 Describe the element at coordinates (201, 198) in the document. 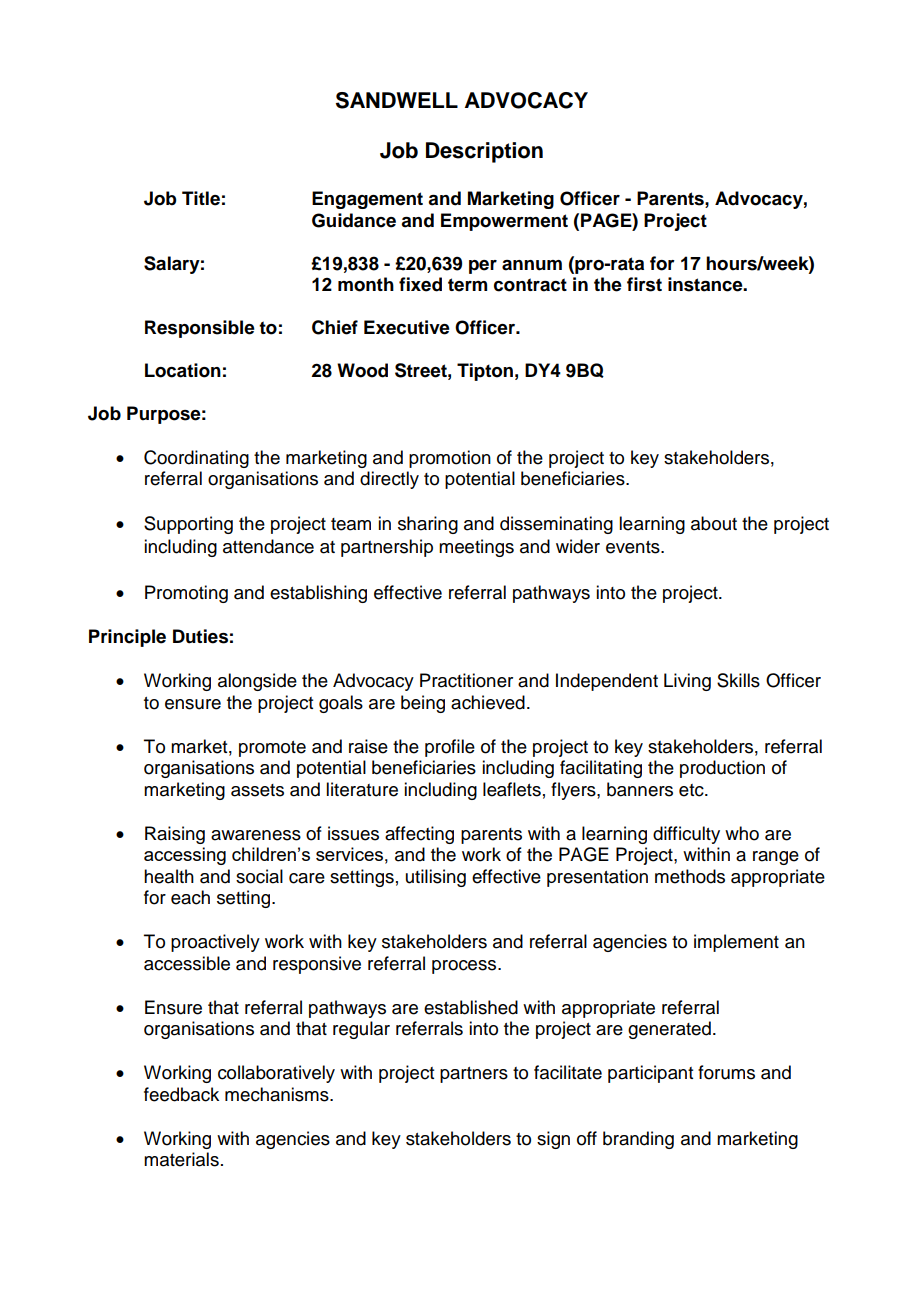

I see `Title` at that location.
